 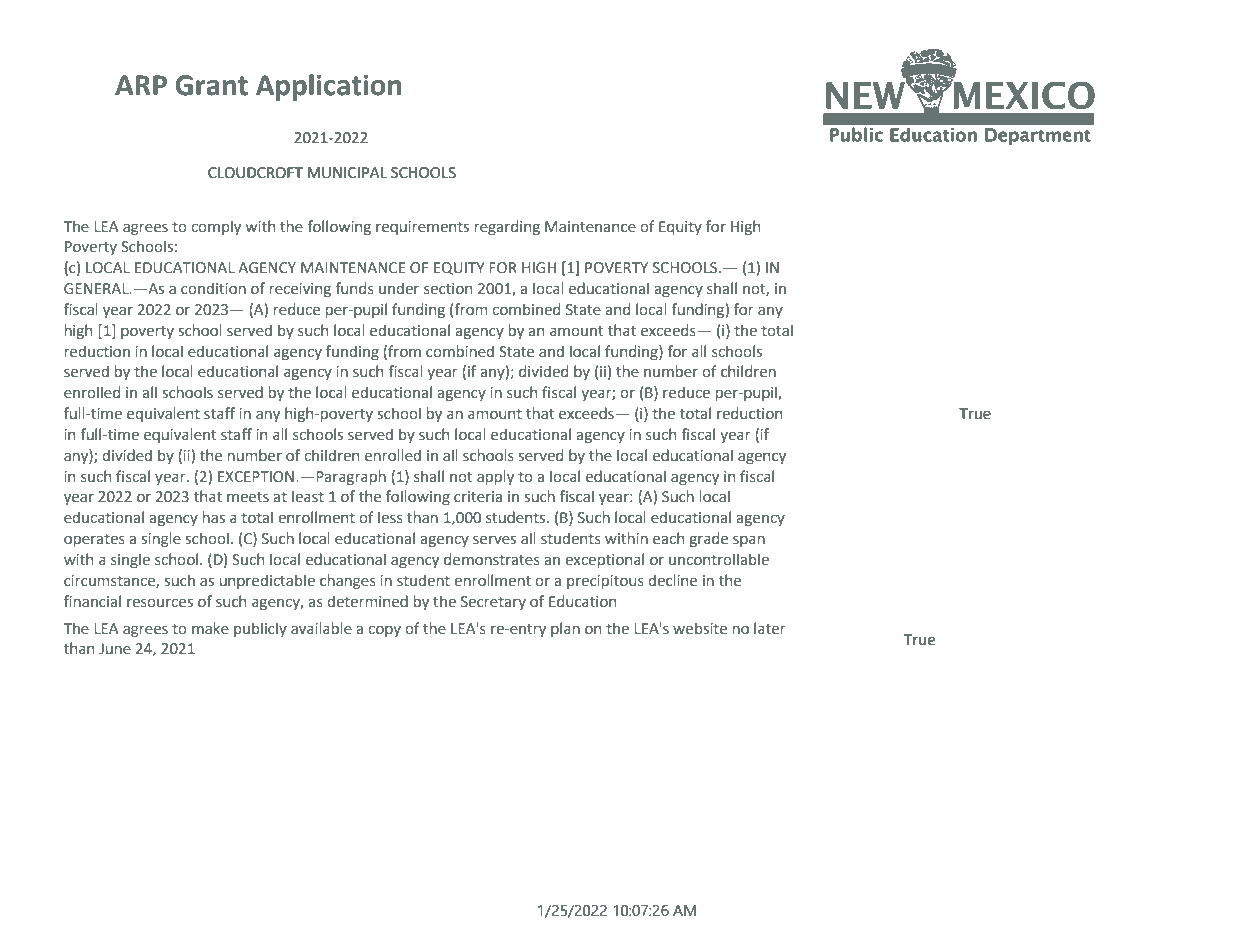 I want to click on has, so click(x=214, y=517).
